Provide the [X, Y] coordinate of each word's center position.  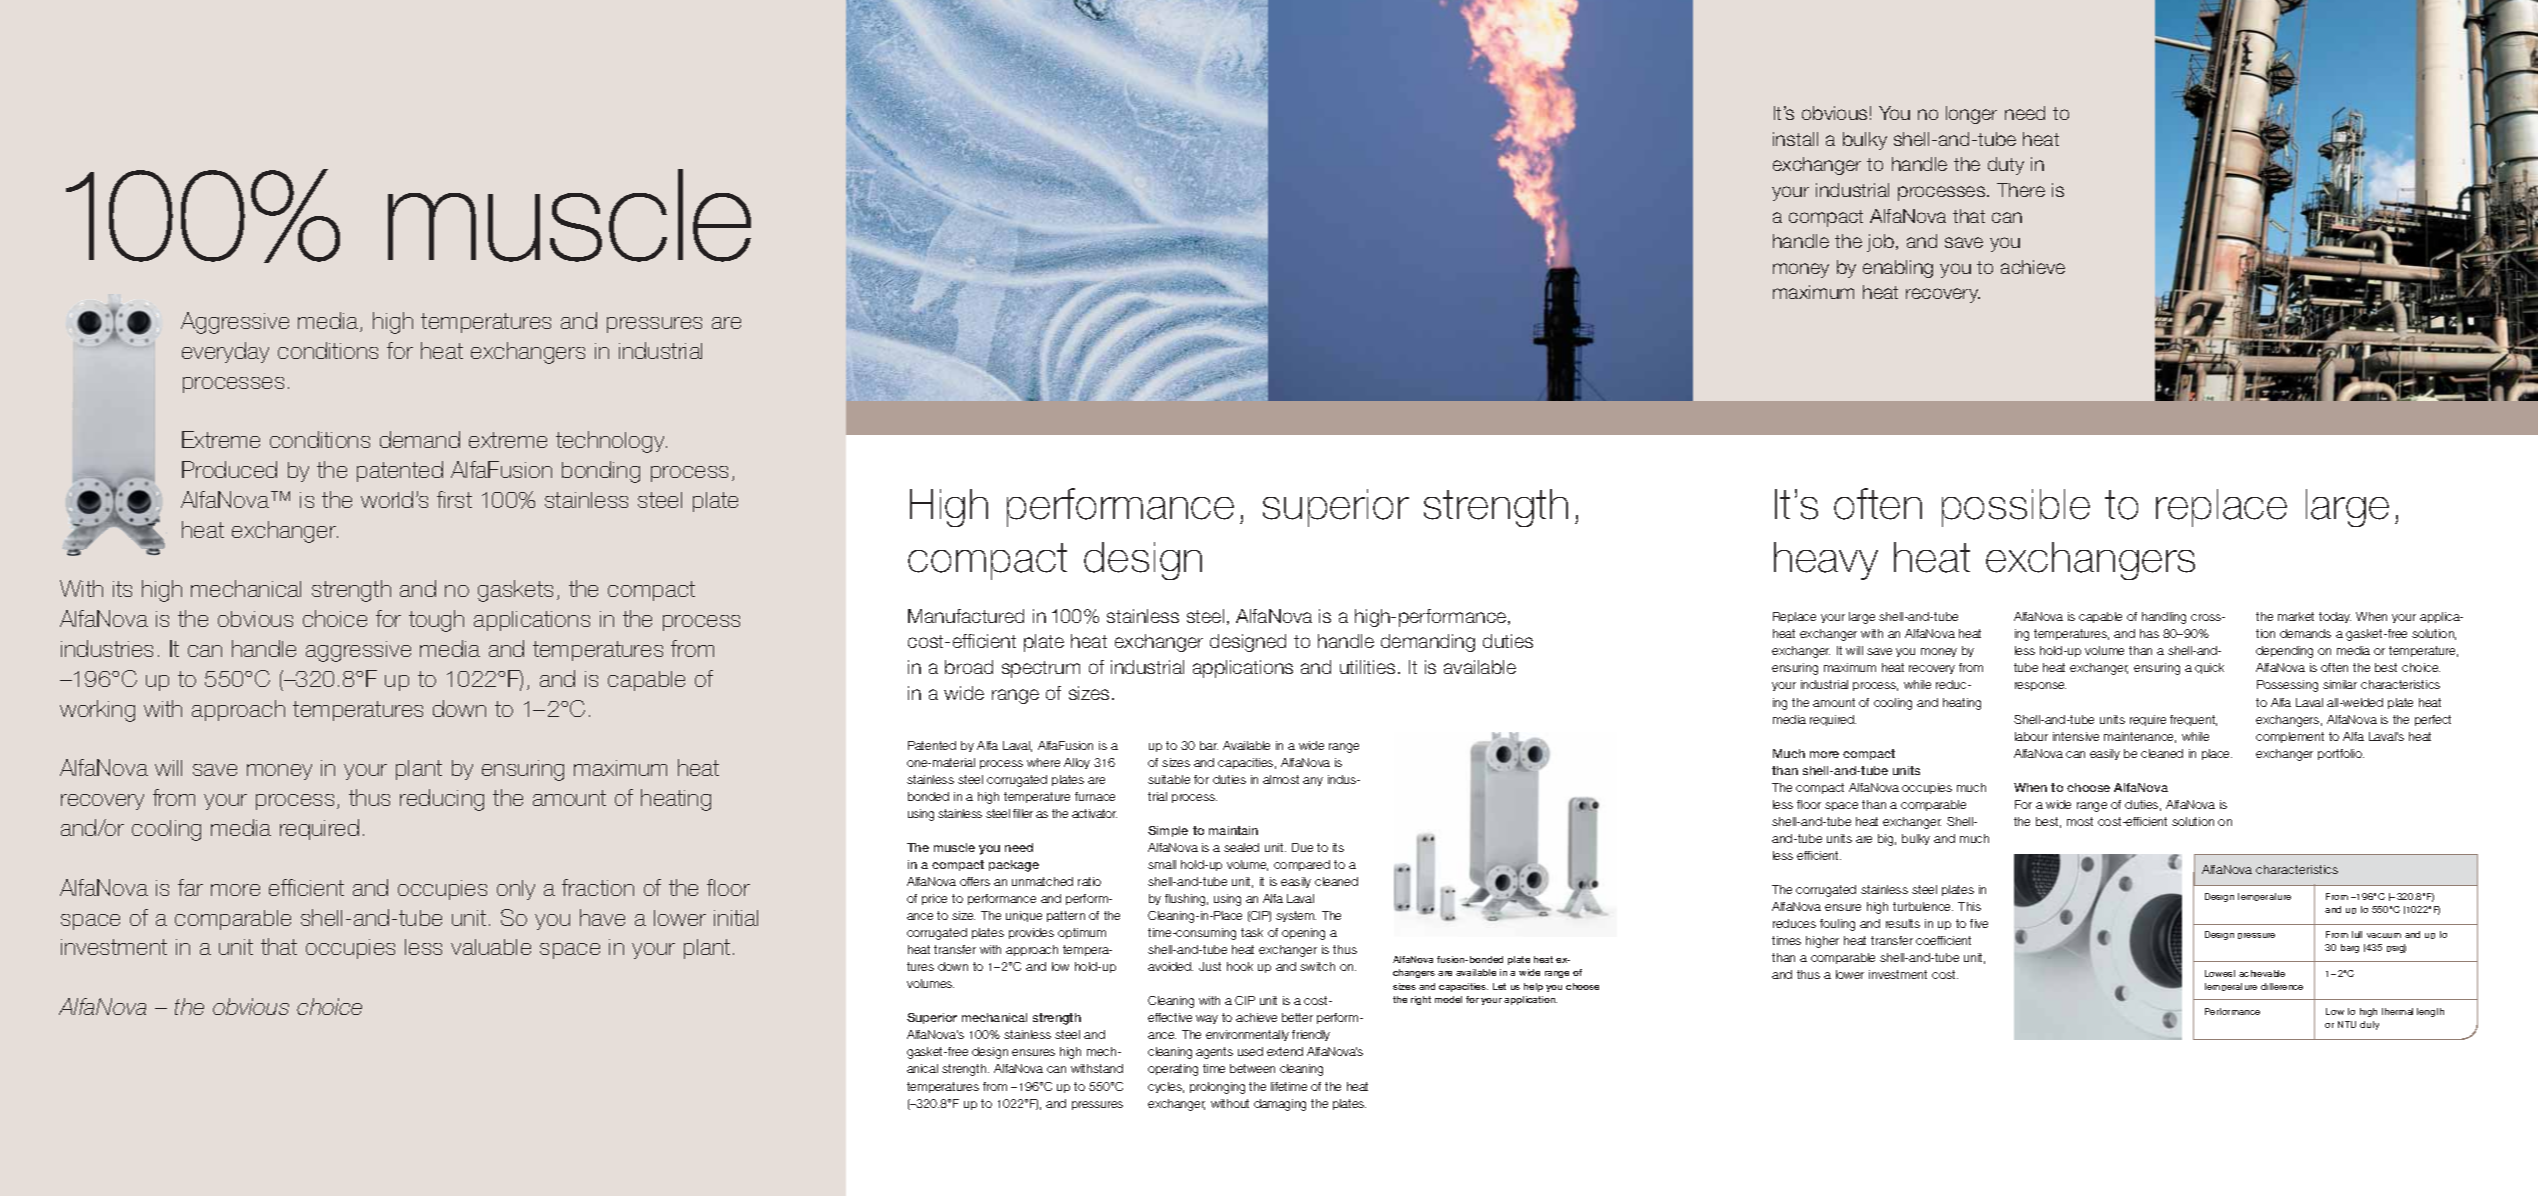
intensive [2076, 736]
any [1313, 781]
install [1795, 139]
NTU [2347, 1024]
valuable [491, 947]
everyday [225, 352]
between [1252, 1068]
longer [1971, 115]
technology [611, 442]
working [97, 711]
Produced [229, 469]
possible [2016, 508]
